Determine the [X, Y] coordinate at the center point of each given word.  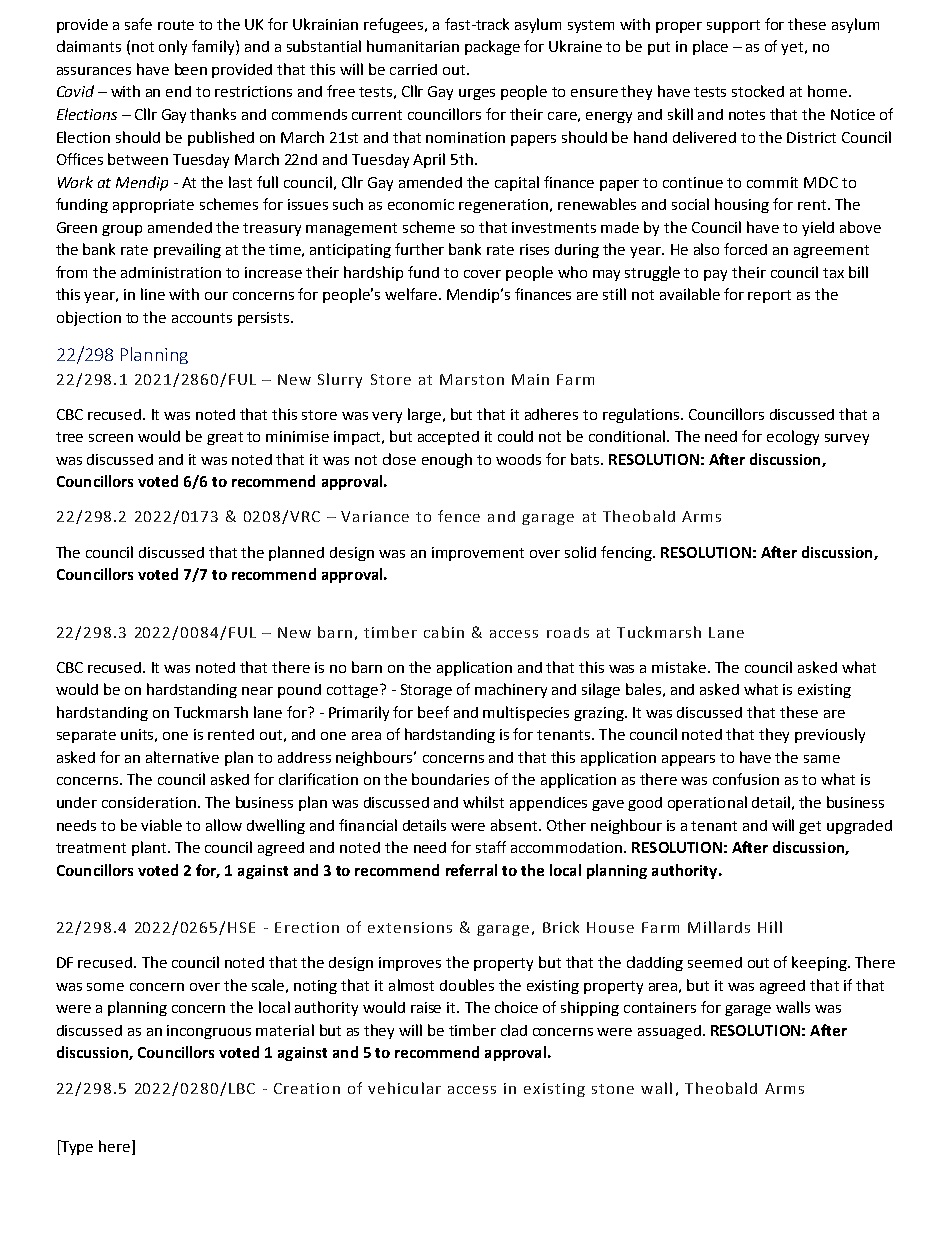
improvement [478, 554]
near [257, 691]
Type [76, 1147]
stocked [758, 91]
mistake [679, 667]
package [492, 47]
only [173, 47]
